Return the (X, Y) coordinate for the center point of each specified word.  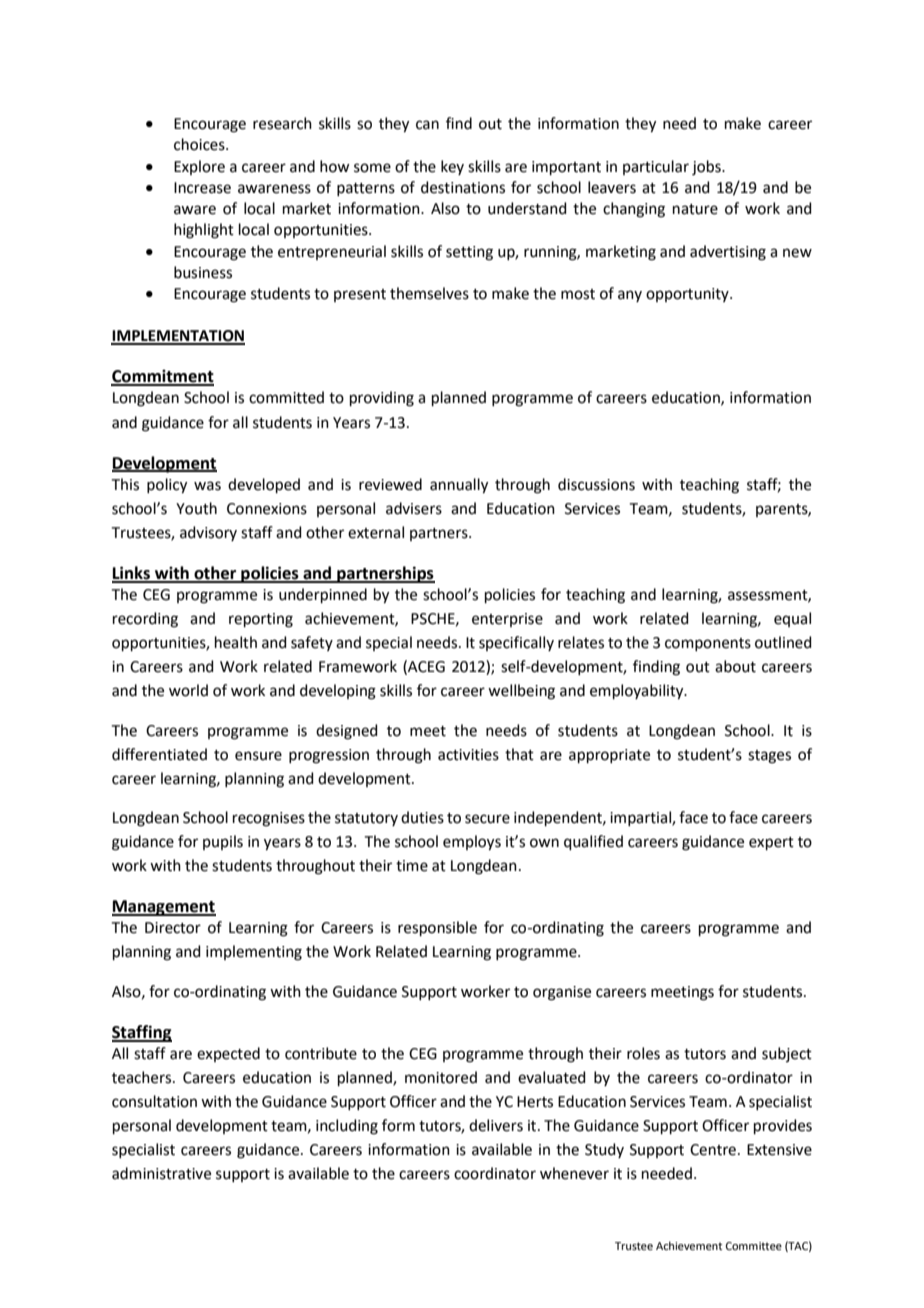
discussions (596, 484)
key (452, 167)
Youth (196, 508)
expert (771, 843)
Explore (199, 167)
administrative (161, 1173)
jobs (707, 168)
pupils (223, 842)
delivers (496, 1125)
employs (472, 843)
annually (459, 486)
